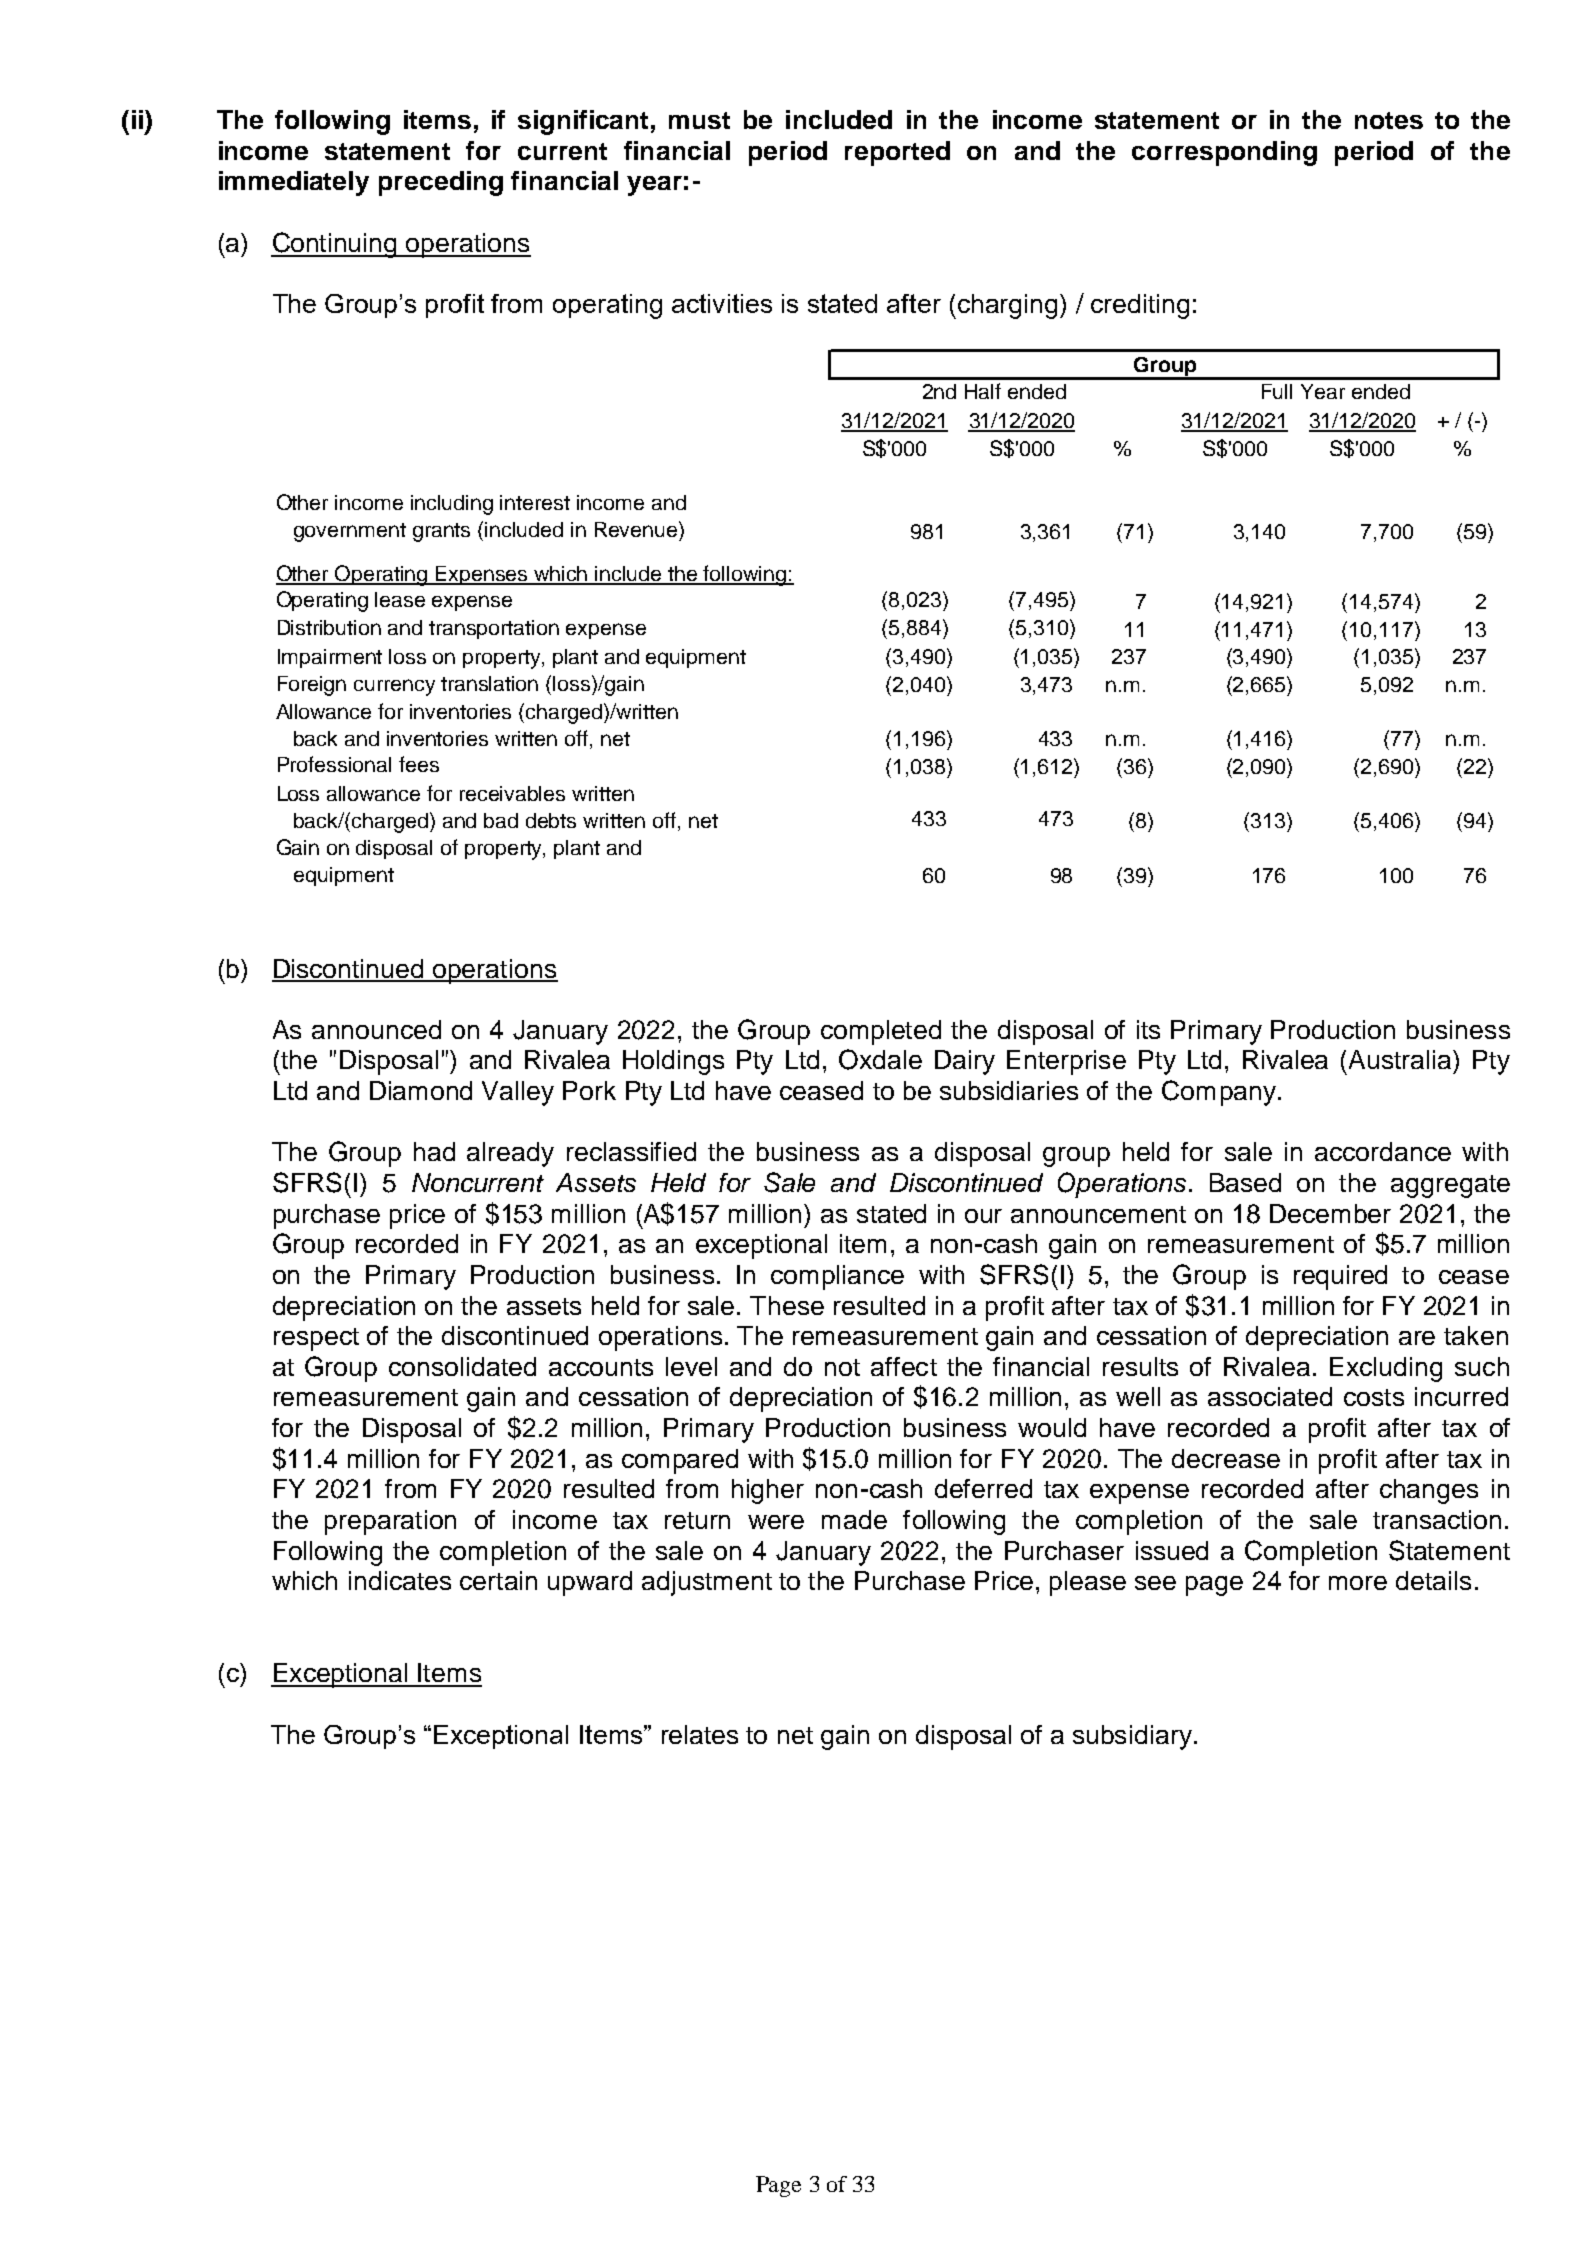  What do you see at coordinates (400, 1580) in the page?
I see `indicates` at bounding box center [400, 1580].
